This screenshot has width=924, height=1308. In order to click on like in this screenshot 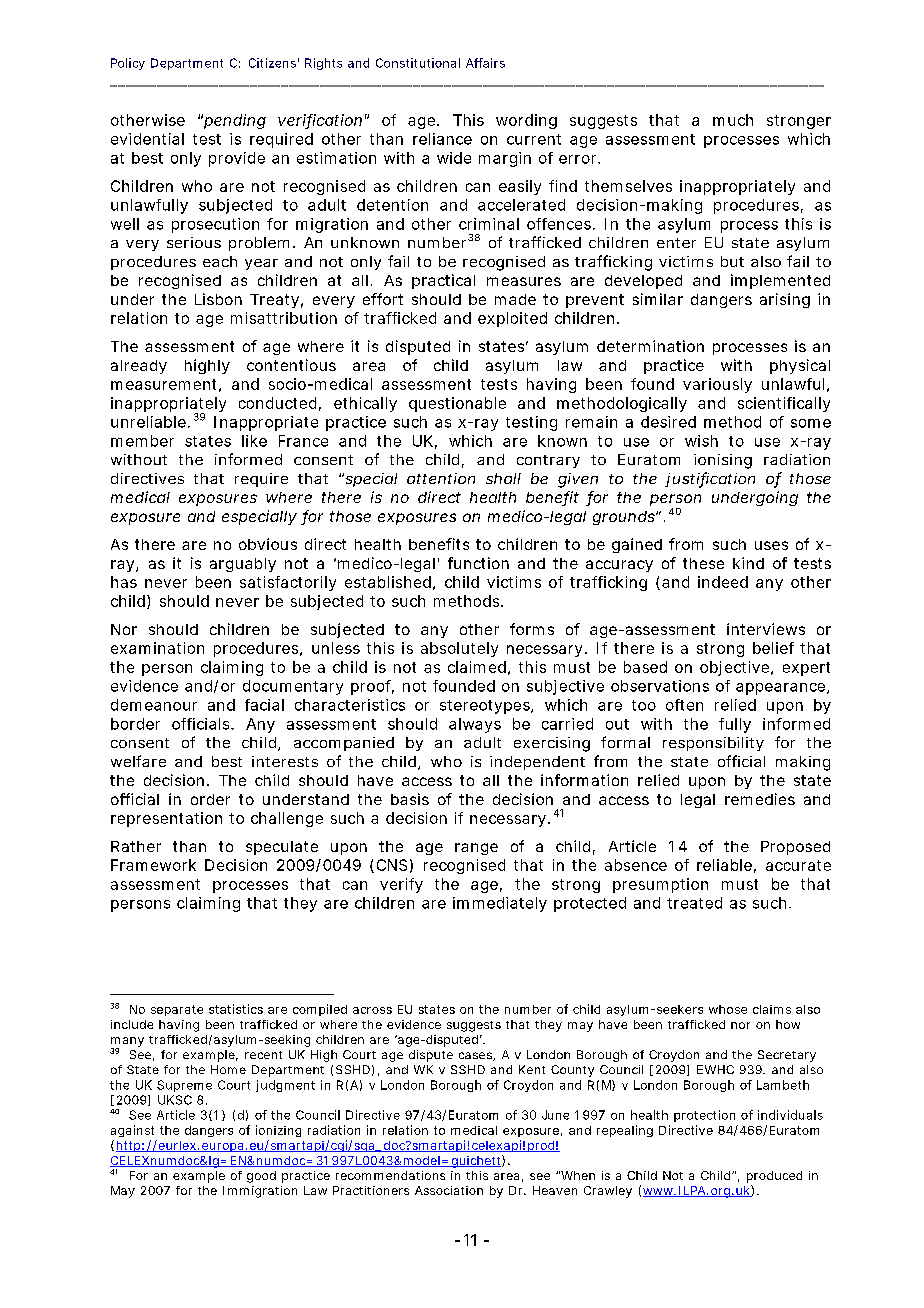, I will do `click(254, 441)`.
